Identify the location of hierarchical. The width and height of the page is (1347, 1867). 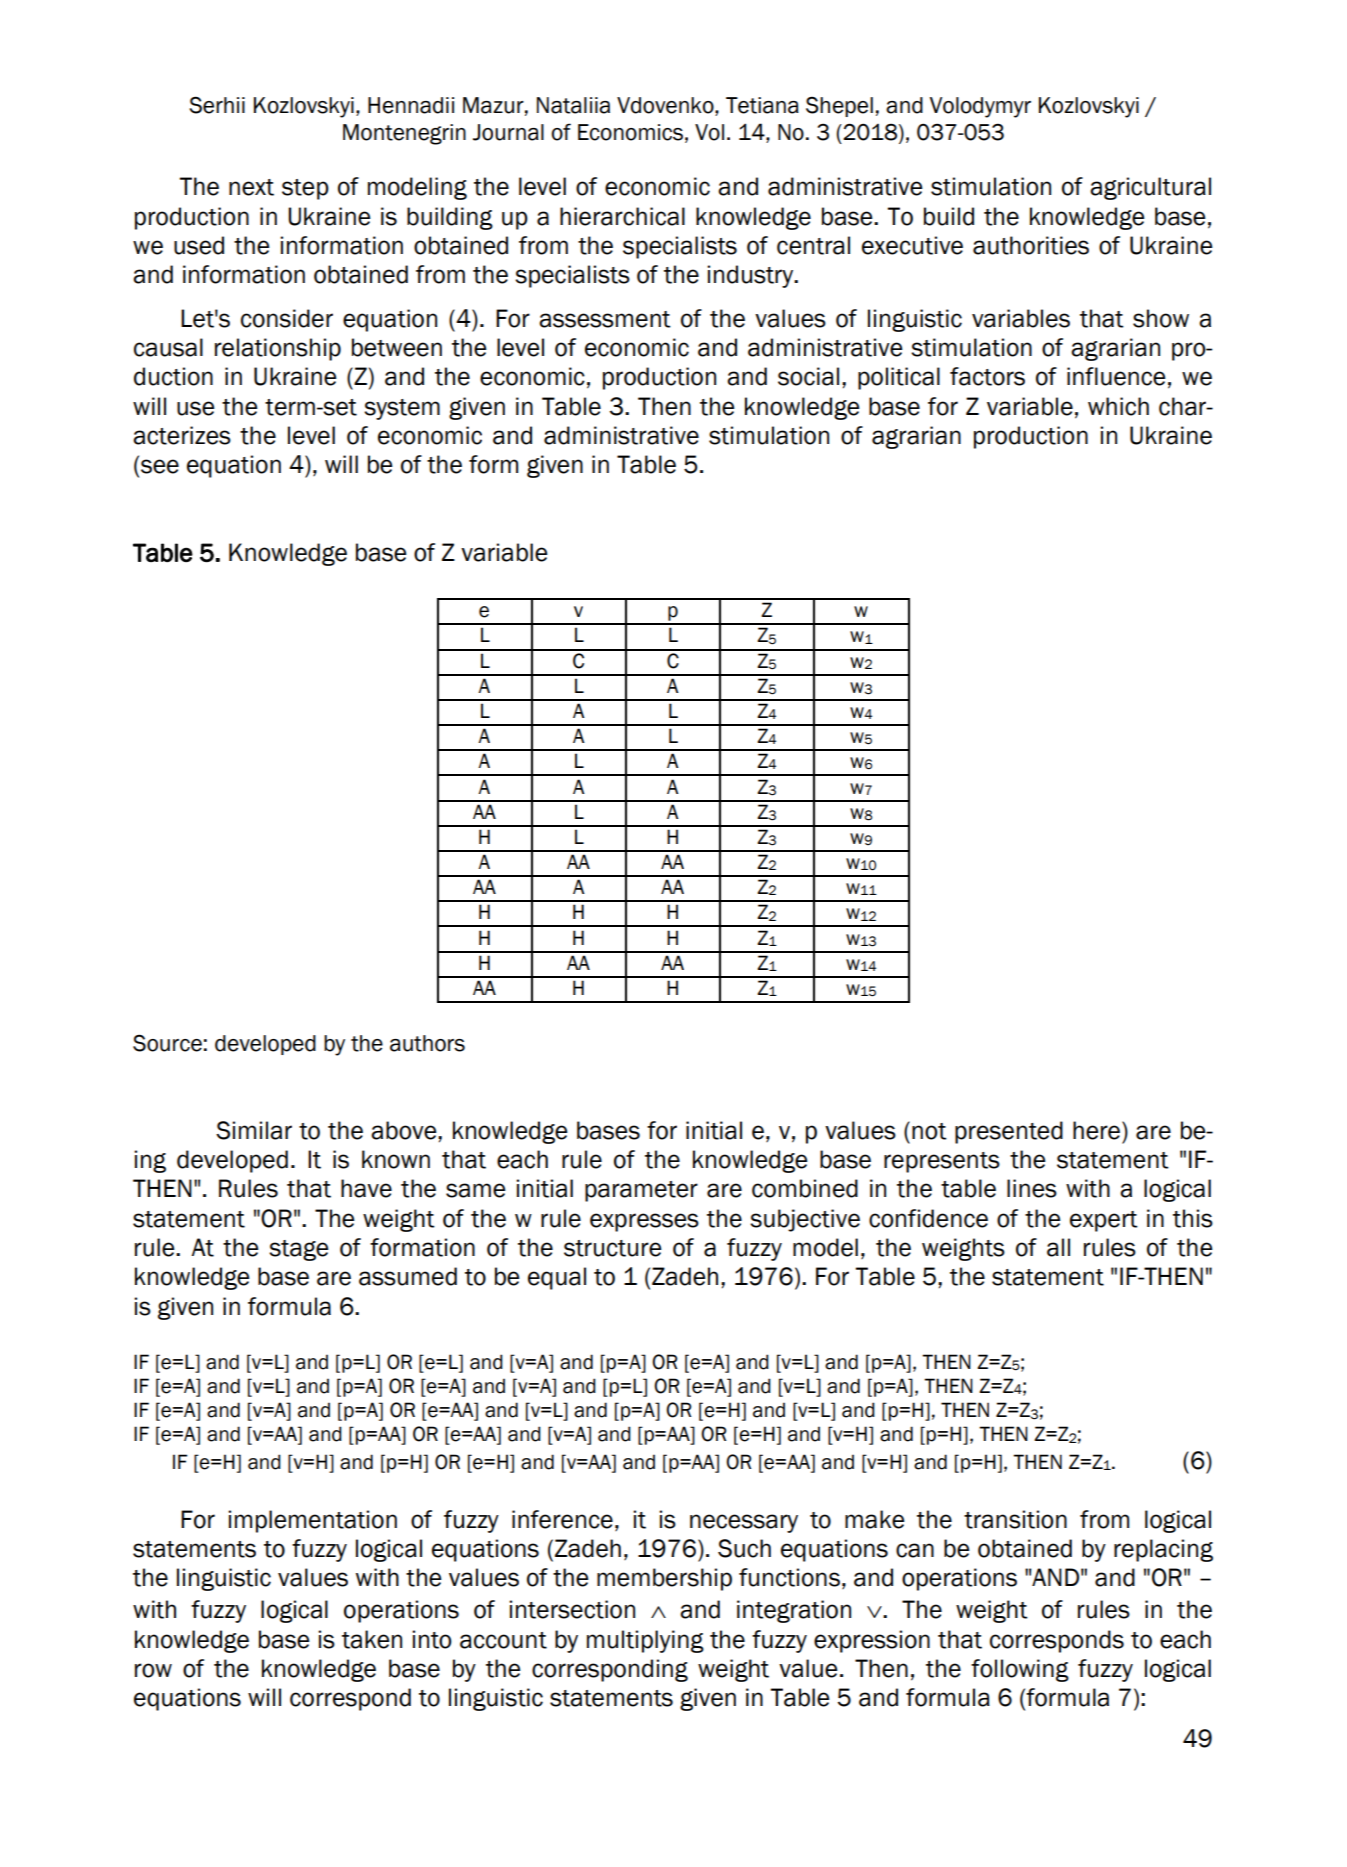
(622, 216).
